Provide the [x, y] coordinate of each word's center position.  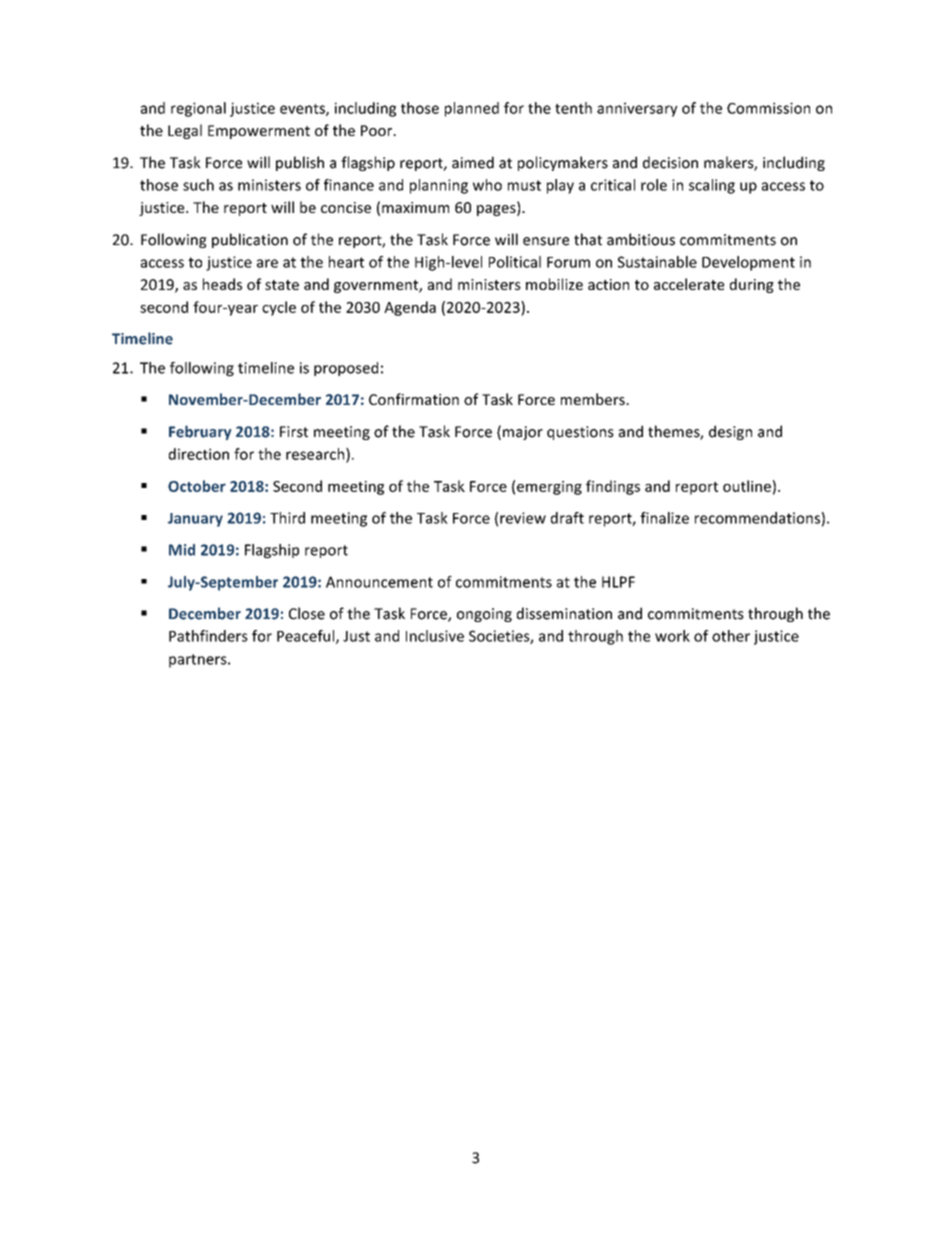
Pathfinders [208, 636]
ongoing [484, 615]
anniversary [637, 109]
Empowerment [259, 132]
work [672, 636]
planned [472, 109]
